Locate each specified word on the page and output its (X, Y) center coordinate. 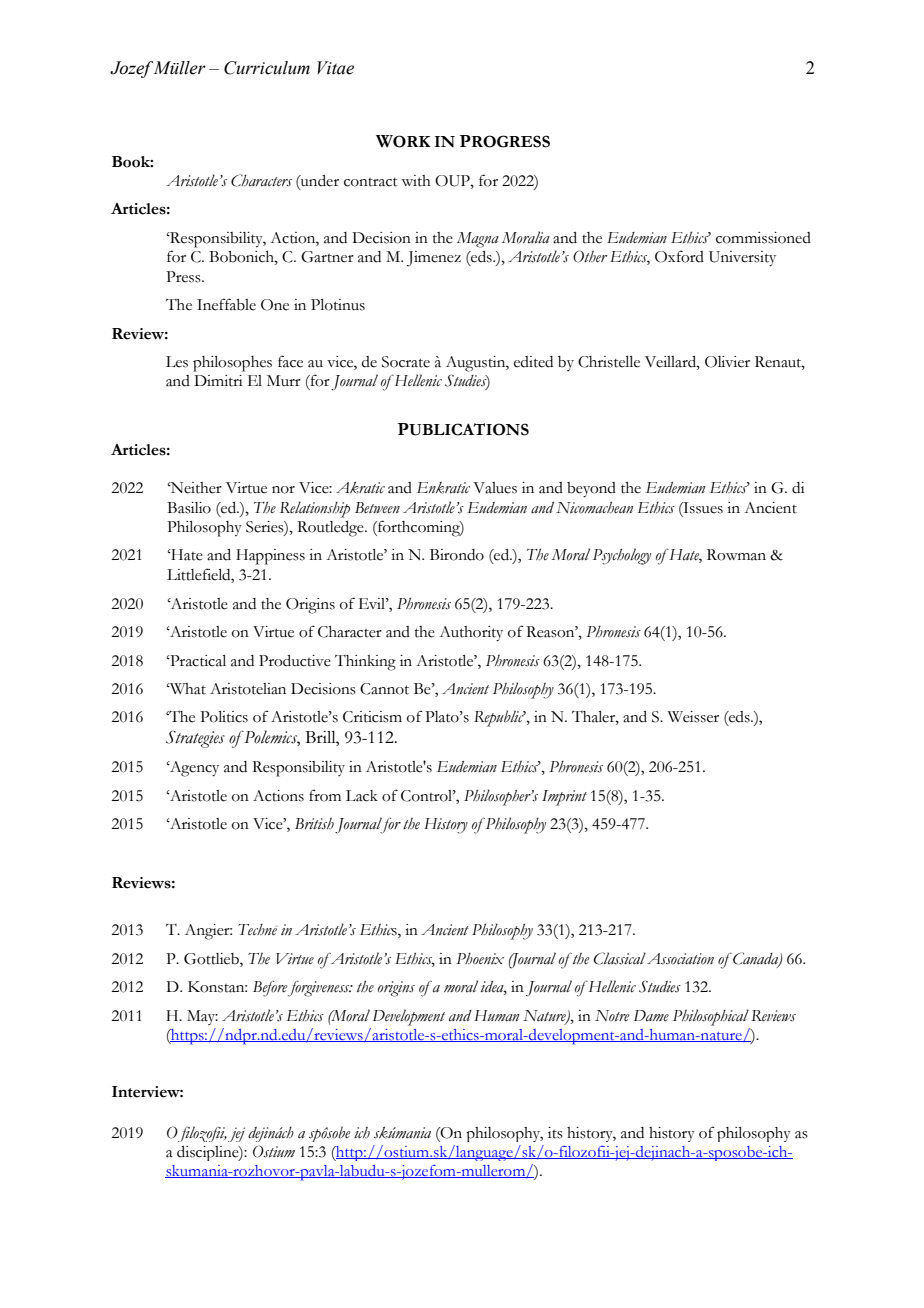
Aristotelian (248, 689)
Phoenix (480, 959)
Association (680, 959)
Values (495, 488)
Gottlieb (212, 960)
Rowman (736, 555)
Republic (500, 718)
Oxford (679, 256)
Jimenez (434, 259)
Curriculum (267, 68)
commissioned (763, 238)
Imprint (564, 798)
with (416, 181)
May (202, 1017)
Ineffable (226, 304)
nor (283, 490)
